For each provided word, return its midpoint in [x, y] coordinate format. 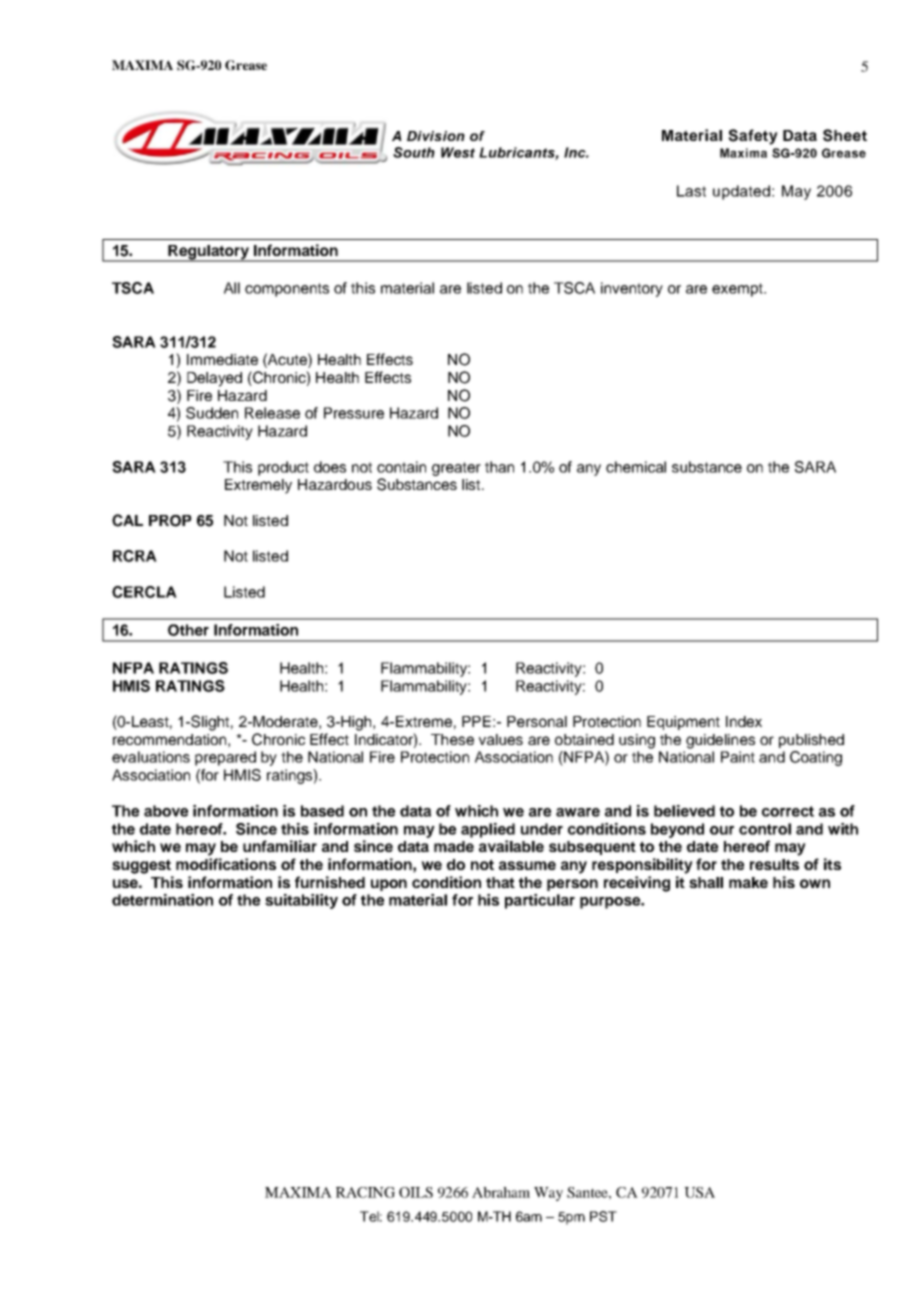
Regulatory [208, 253]
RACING [365, 1192]
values [501, 739]
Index [744, 721]
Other [188, 630]
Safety [753, 137]
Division [436, 136]
